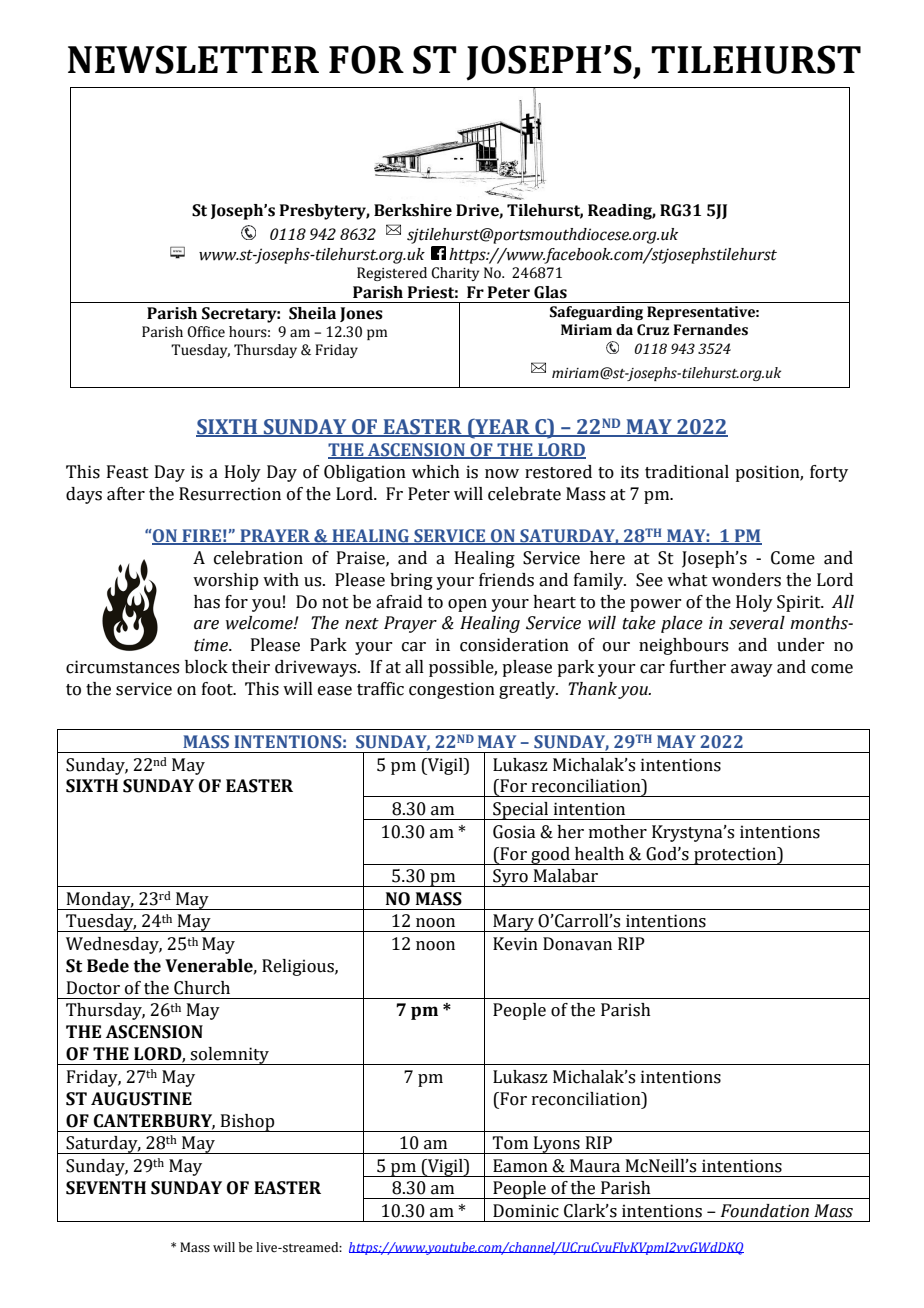  What do you see at coordinates (206, 625) in the screenshot?
I see `are` at bounding box center [206, 625].
